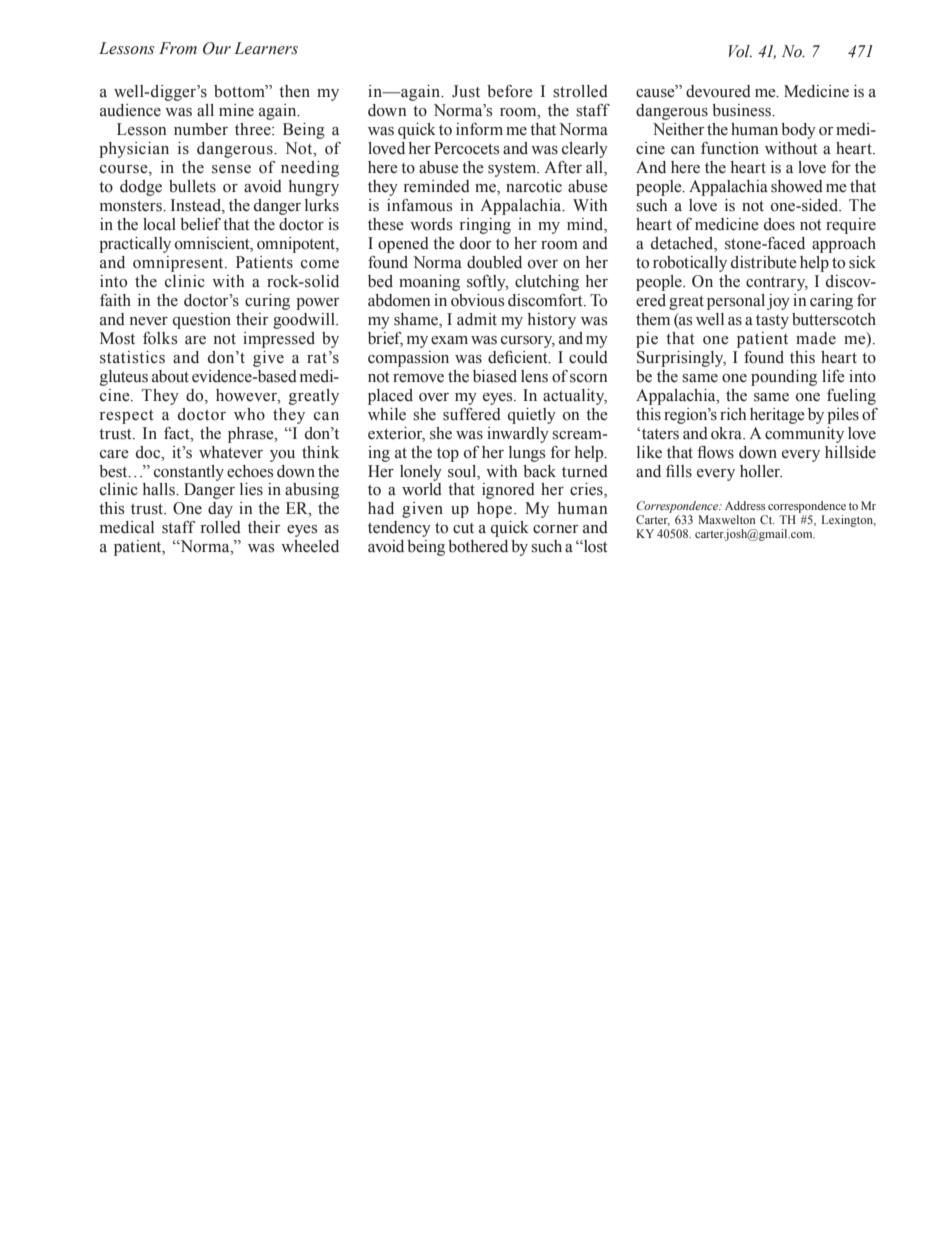  I want to click on From, so click(178, 48).
